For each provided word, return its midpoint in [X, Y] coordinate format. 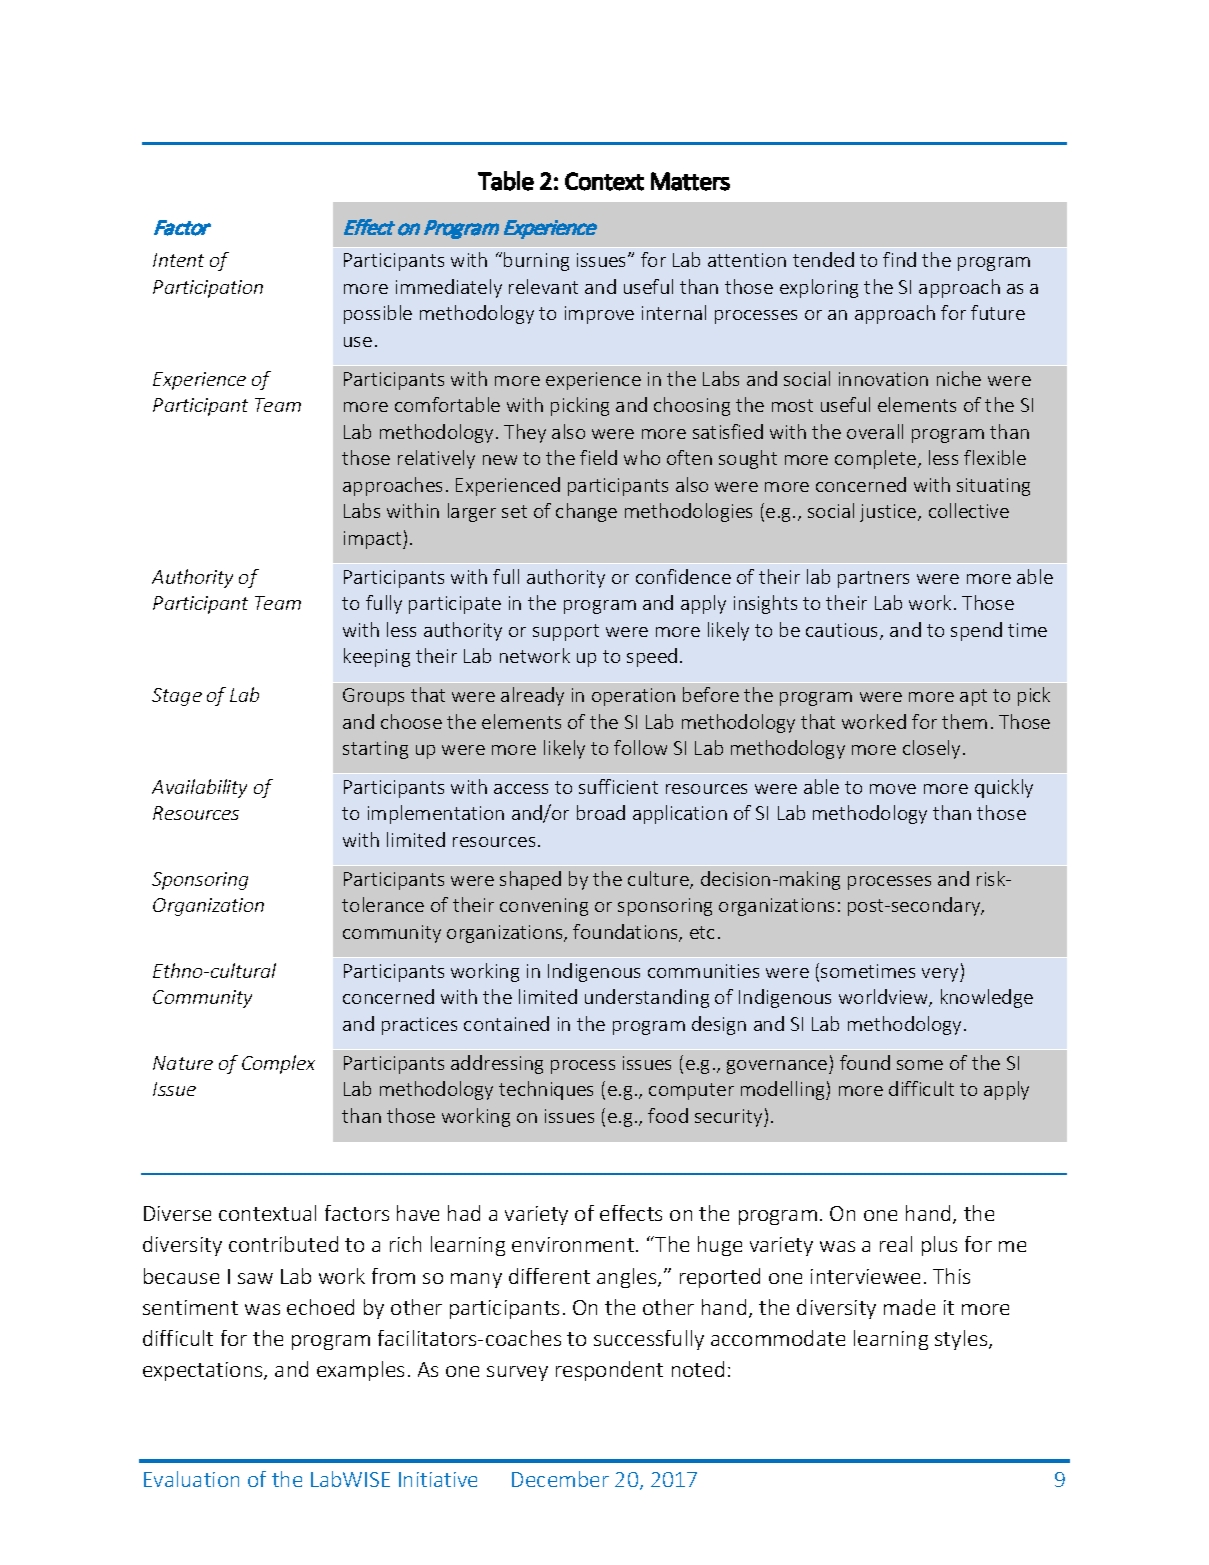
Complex [278, 1064]
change [586, 512]
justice [889, 513]
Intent [178, 260]
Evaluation [191, 1479]
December [560, 1479]
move [893, 789]
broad [601, 812]
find [899, 259]
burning [536, 261]
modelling [784, 1090]
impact [374, 540]
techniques [546, 1090]
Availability [199, 788]
